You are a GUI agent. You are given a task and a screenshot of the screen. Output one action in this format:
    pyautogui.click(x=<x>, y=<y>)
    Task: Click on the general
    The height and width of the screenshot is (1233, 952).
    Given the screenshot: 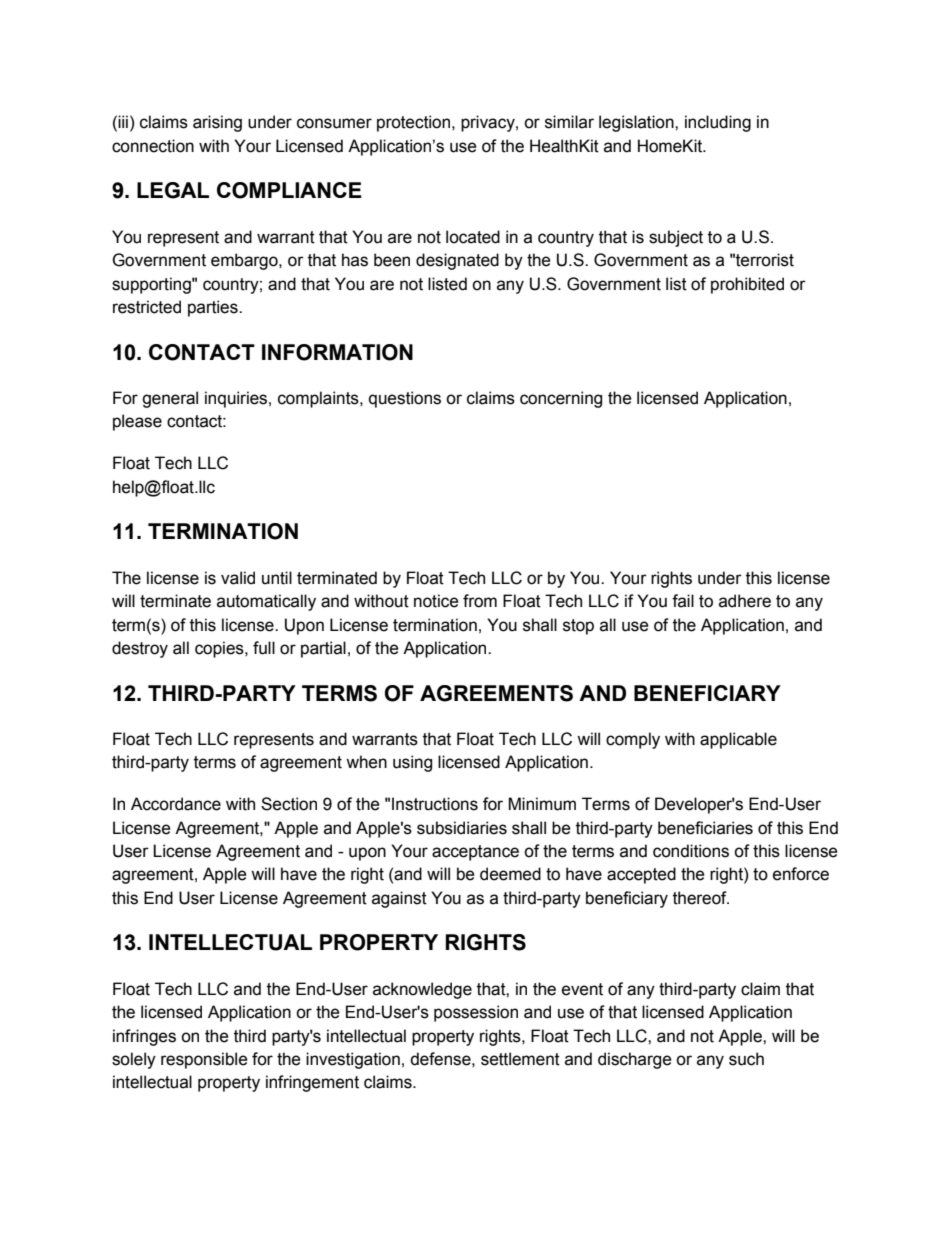 What is the action you would take?
    pyautogui.click(x=170, y=399)
